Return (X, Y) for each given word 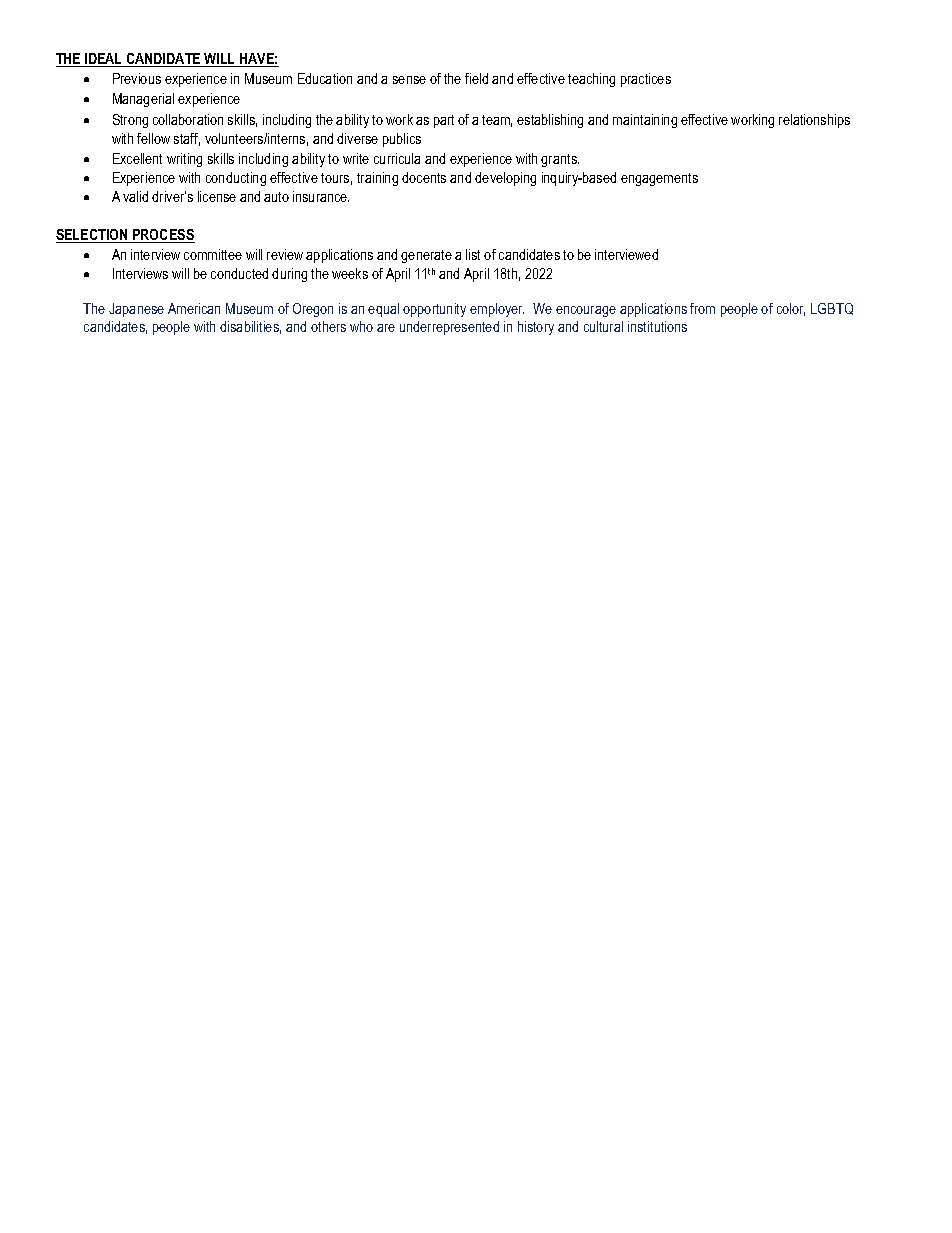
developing (505, 179)
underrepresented (449, 328)
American (194, 308)
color (791, 309)
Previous (137, 78)
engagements (659, 179)
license (217, 196)
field (476, 78)
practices (646, 80)
